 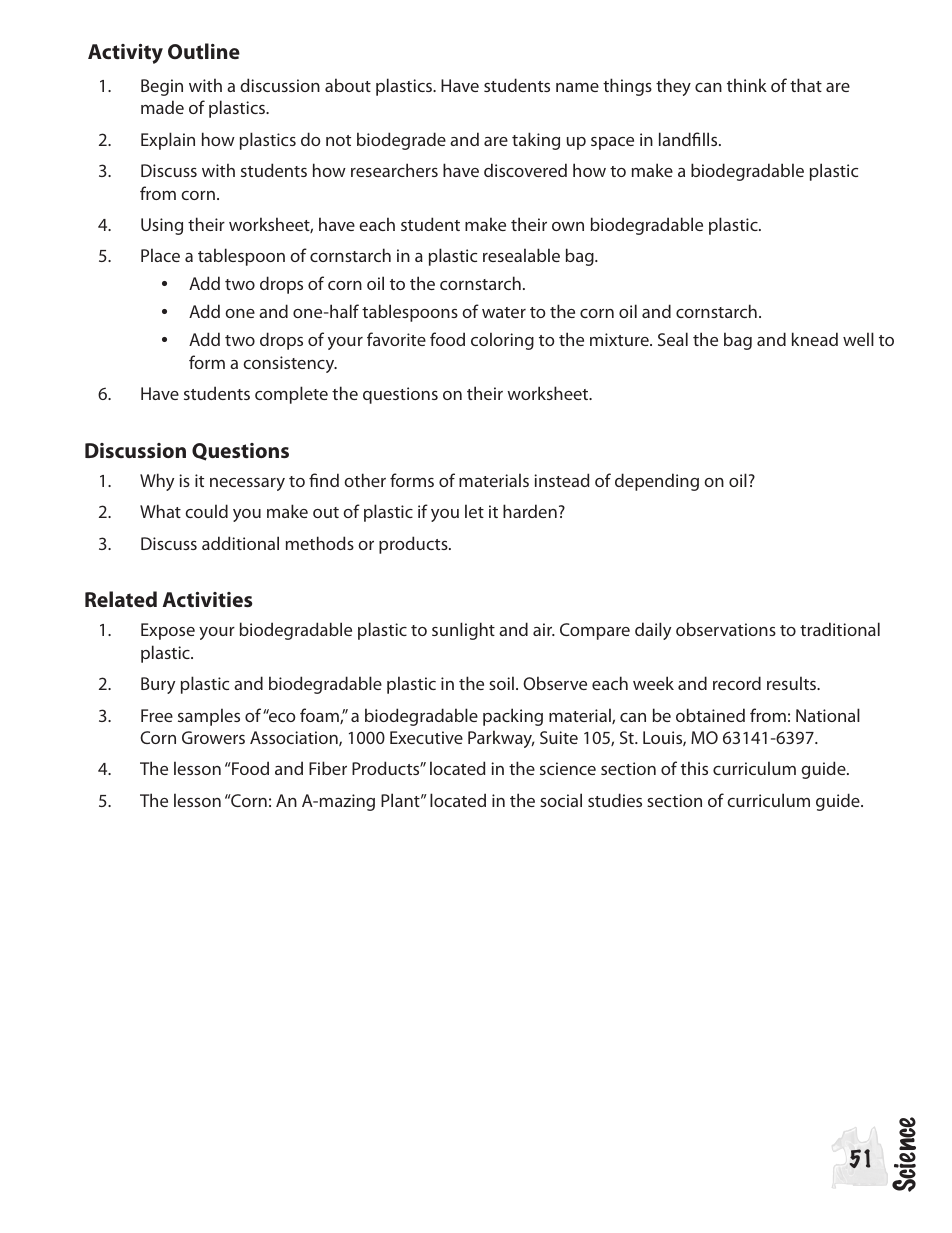 I want to click on think, so click(x=747, y=85).
